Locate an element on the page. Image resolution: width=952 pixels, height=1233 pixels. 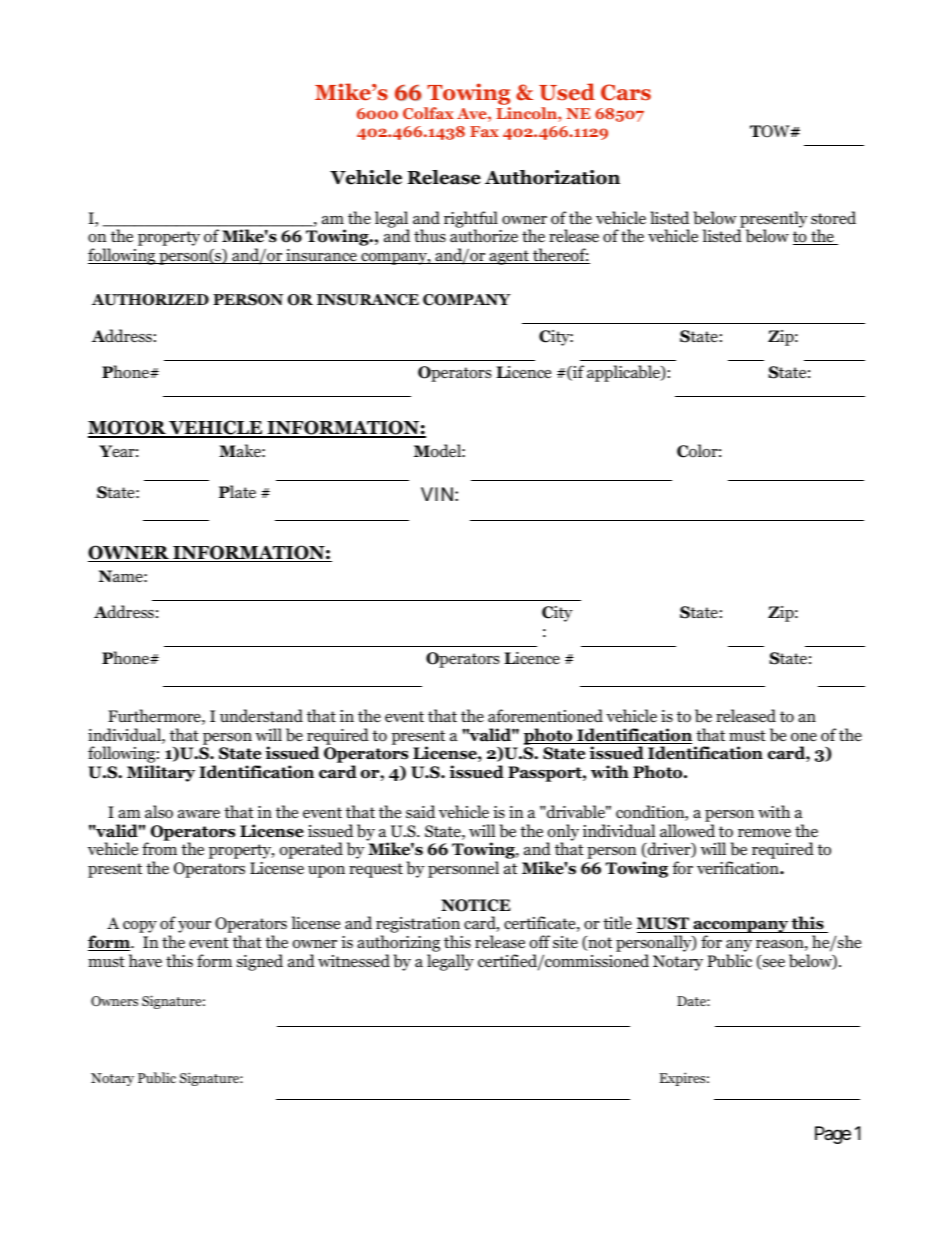
aforementioned is located at coordinates (545, 716).
